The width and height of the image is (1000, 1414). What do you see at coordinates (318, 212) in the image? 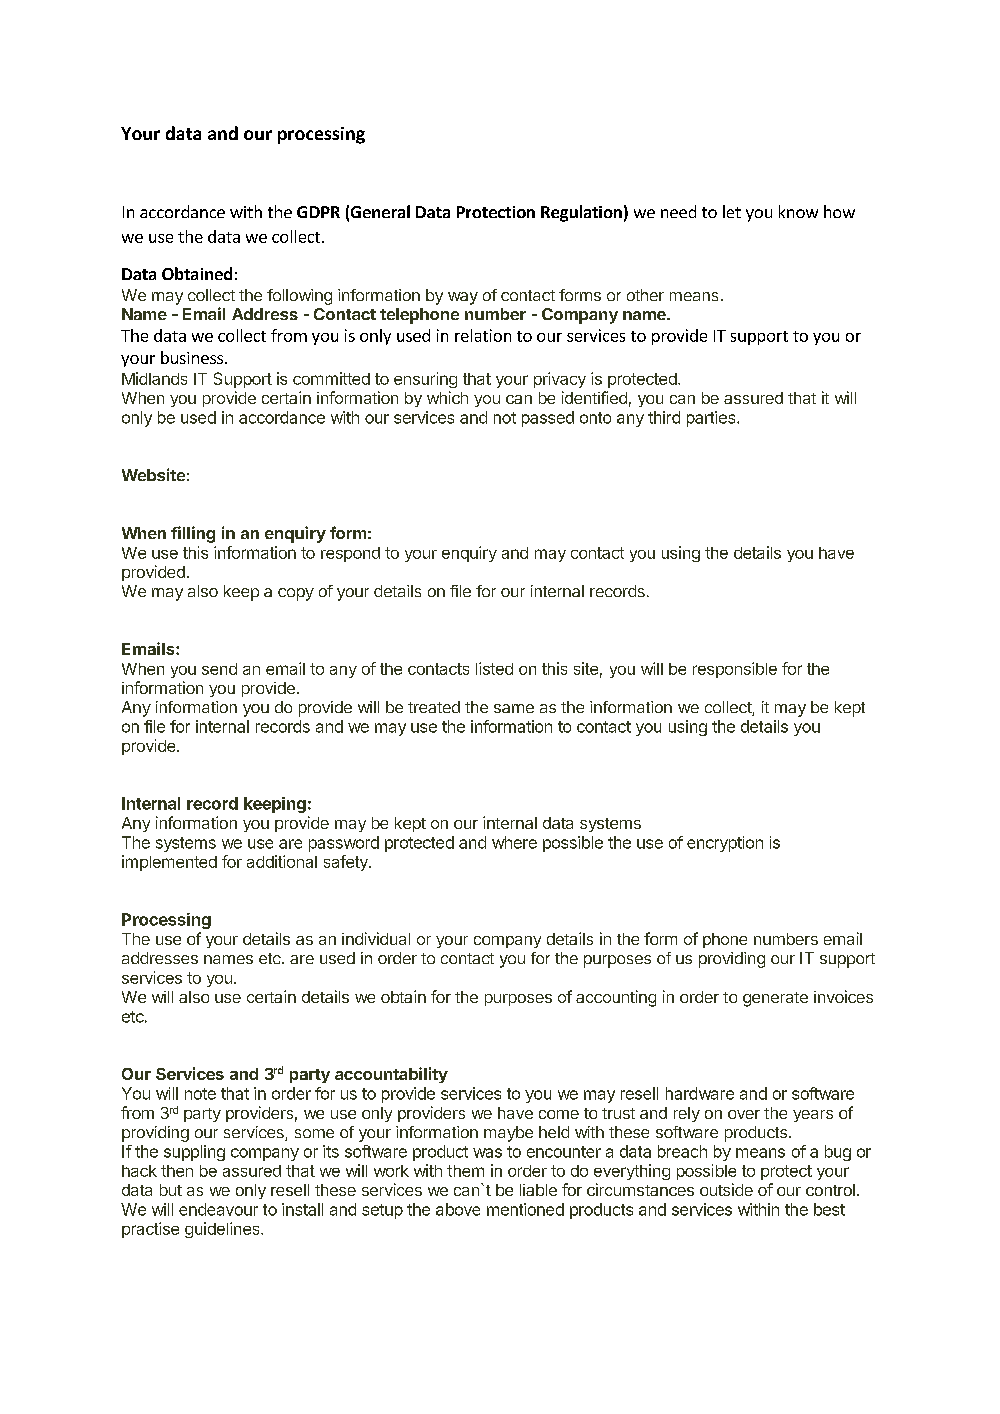
I see `GDPR` at bounding box center [318, 212].
